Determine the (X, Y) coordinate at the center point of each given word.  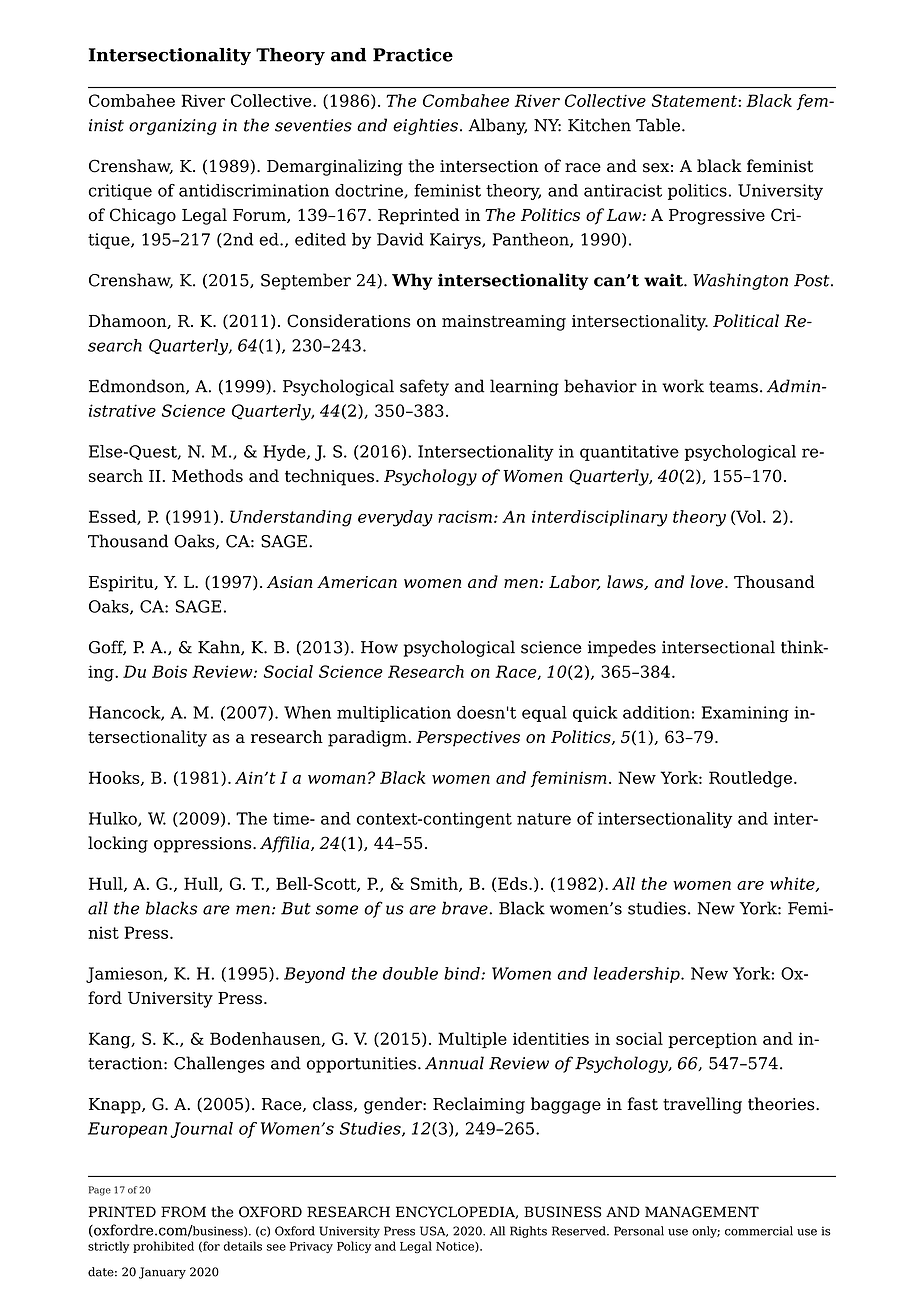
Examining (745, 714)
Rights (528, 1232)
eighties (425, 126)
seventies (313, 125)
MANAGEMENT (702, 1212)
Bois (169, 671)
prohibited (163, 1247)
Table (659, 125)
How (379, 647)
